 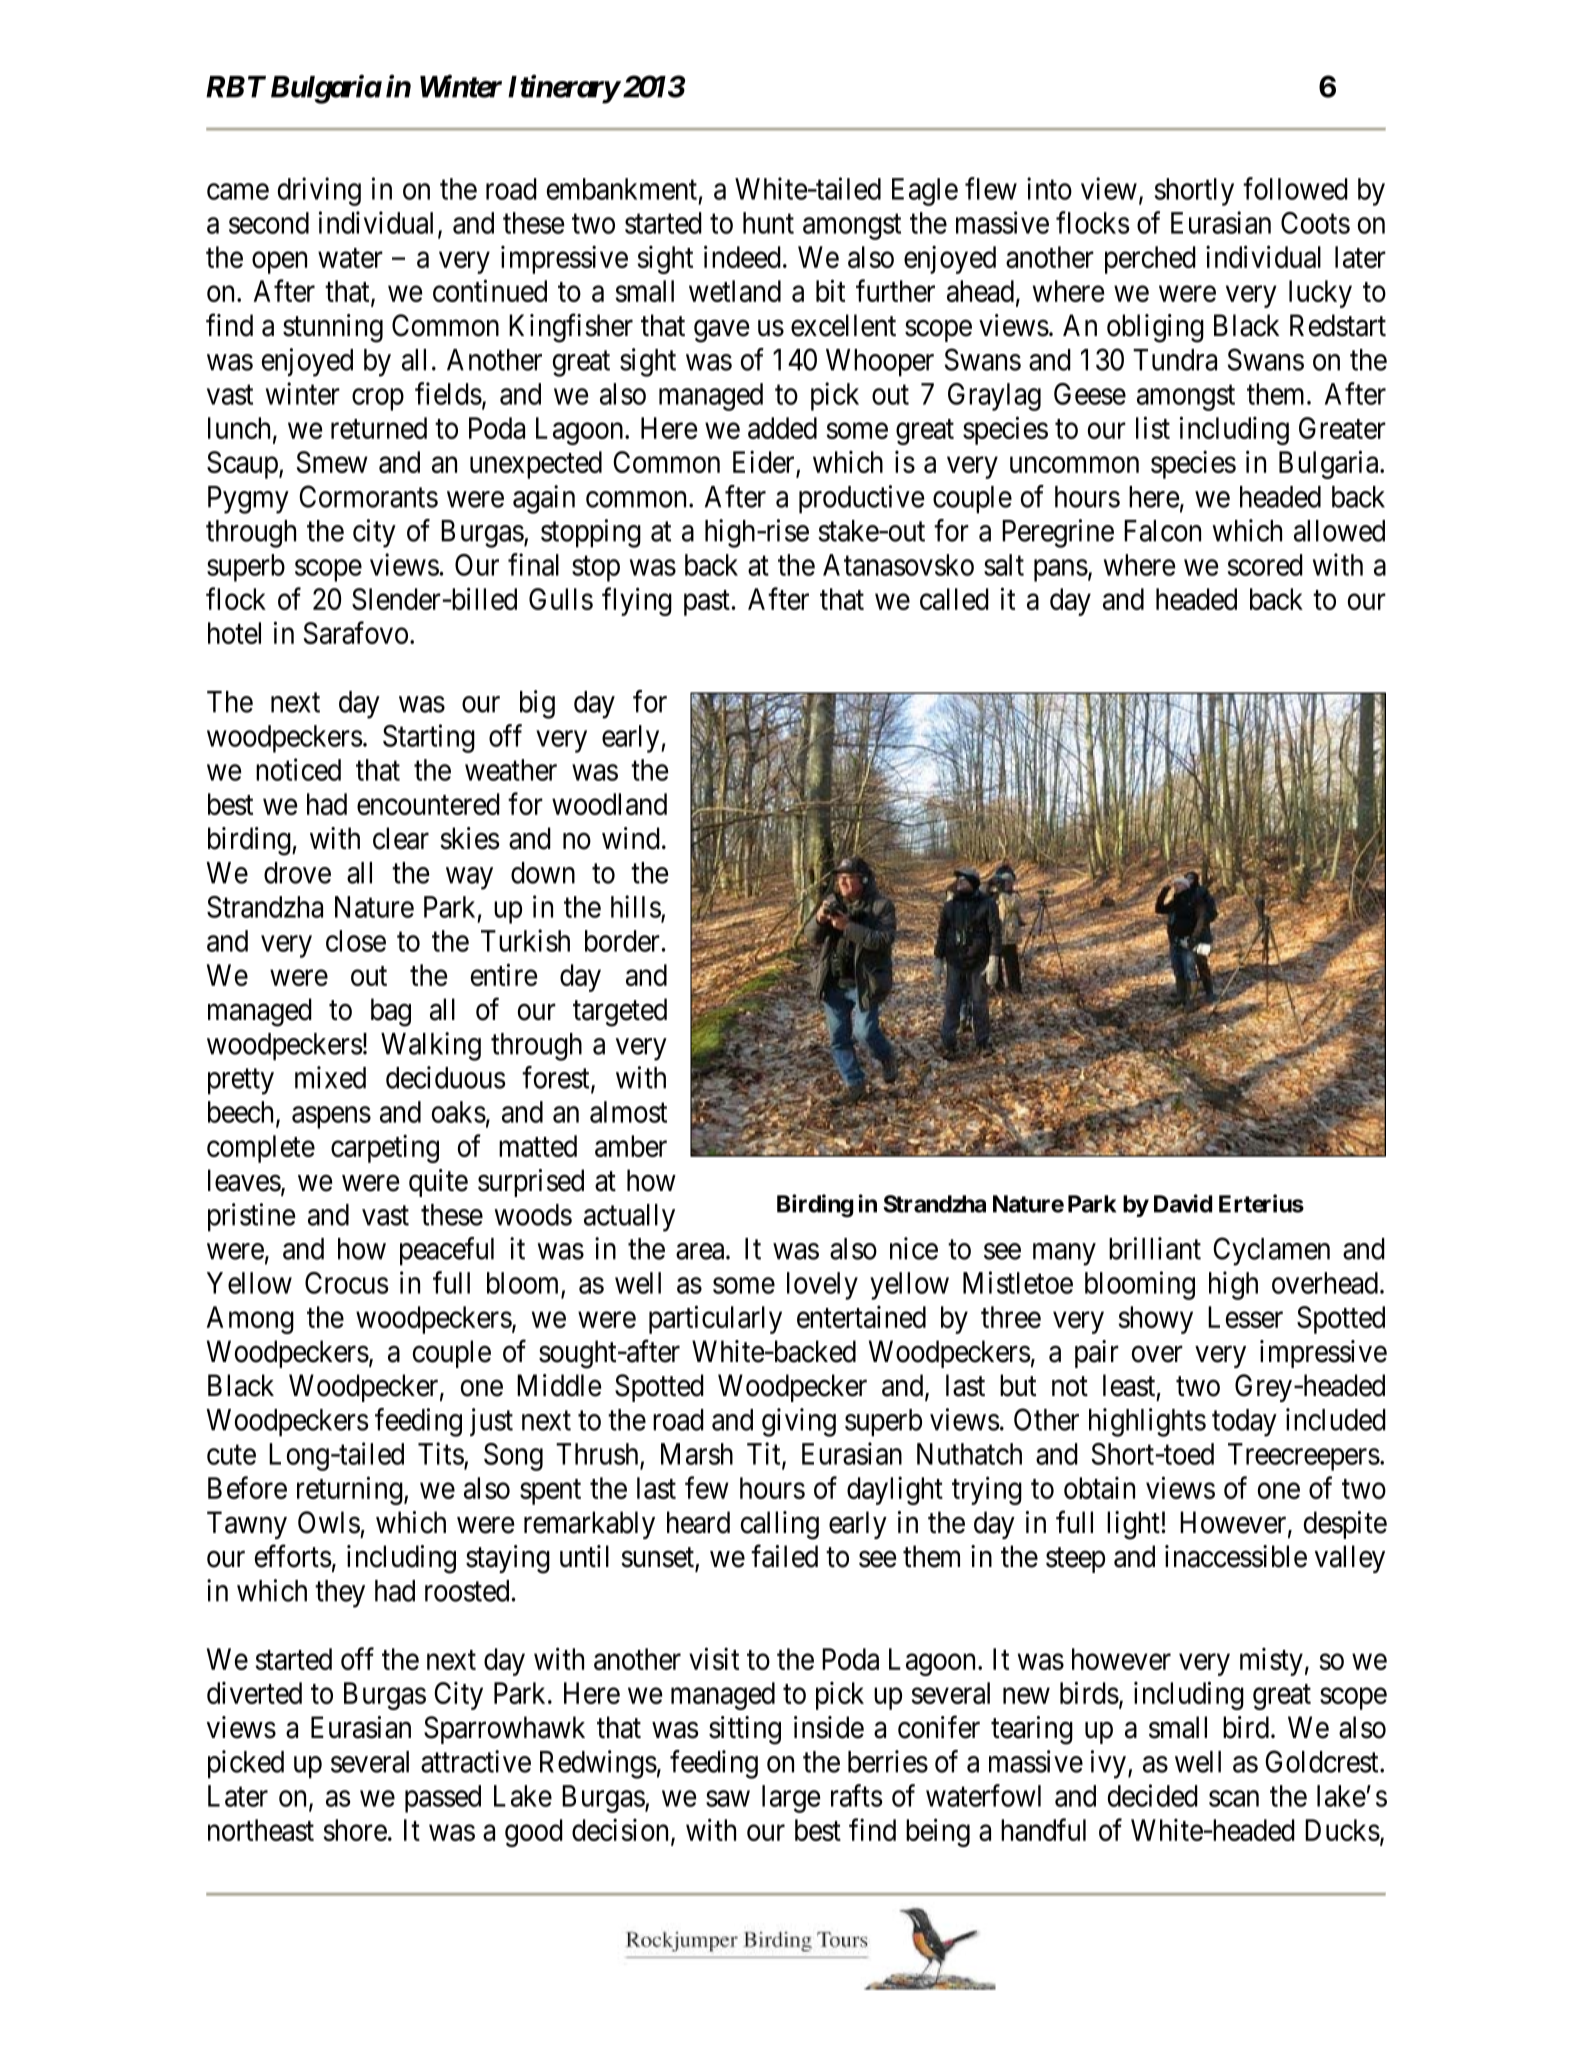 I want to click on hunt, so click(x=768, y=223).
